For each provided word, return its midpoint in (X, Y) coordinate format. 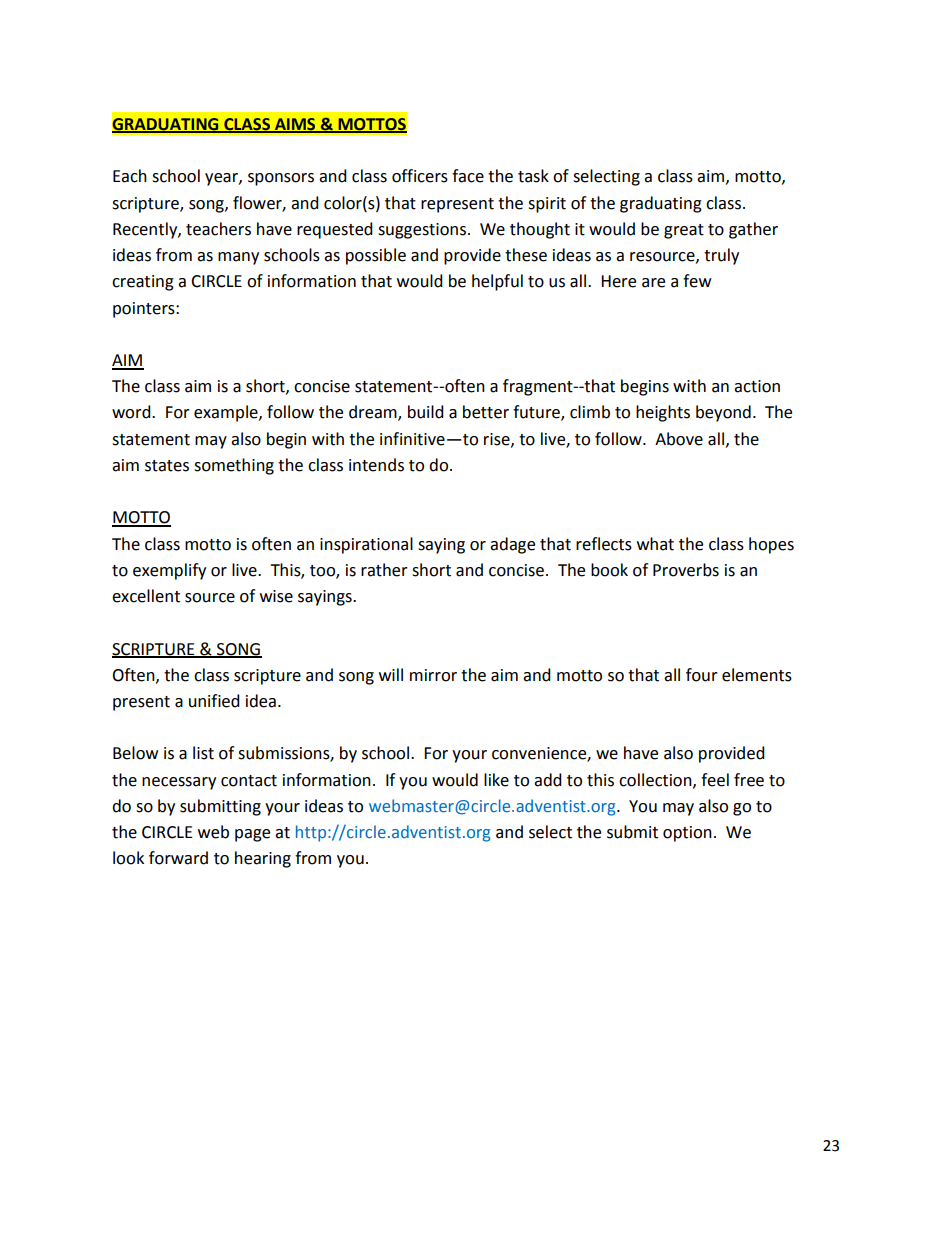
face (468, 176)
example (227, 413)
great (684, 231)
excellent (146, 596)
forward (178, 858)
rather (384, 570)
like (496, 780)
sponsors (281, 179)
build (426, 412)
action (757, 386)
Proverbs (686, 570)
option (687, 834)
